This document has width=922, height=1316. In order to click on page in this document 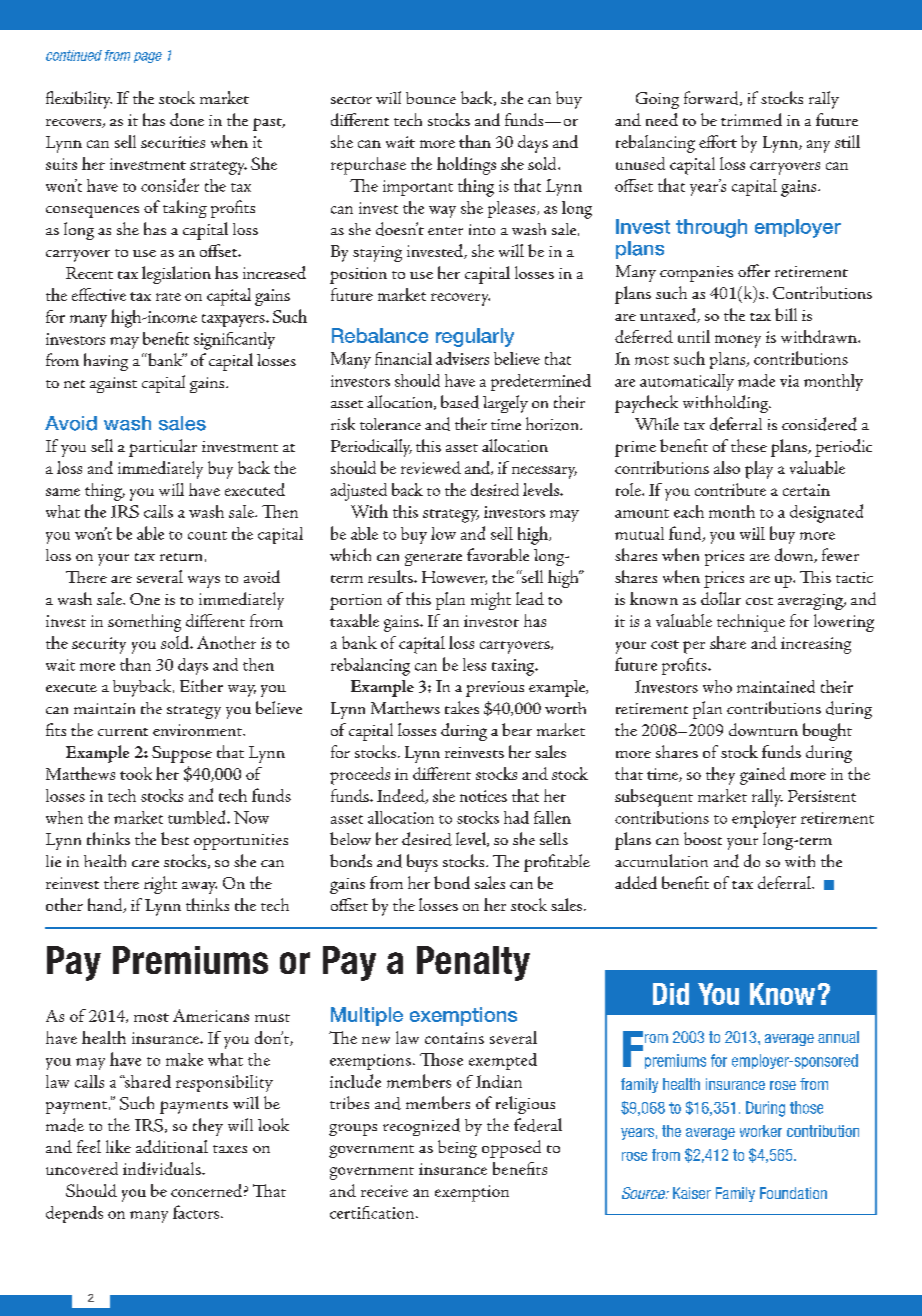, I will do `click(148, 57)`.
